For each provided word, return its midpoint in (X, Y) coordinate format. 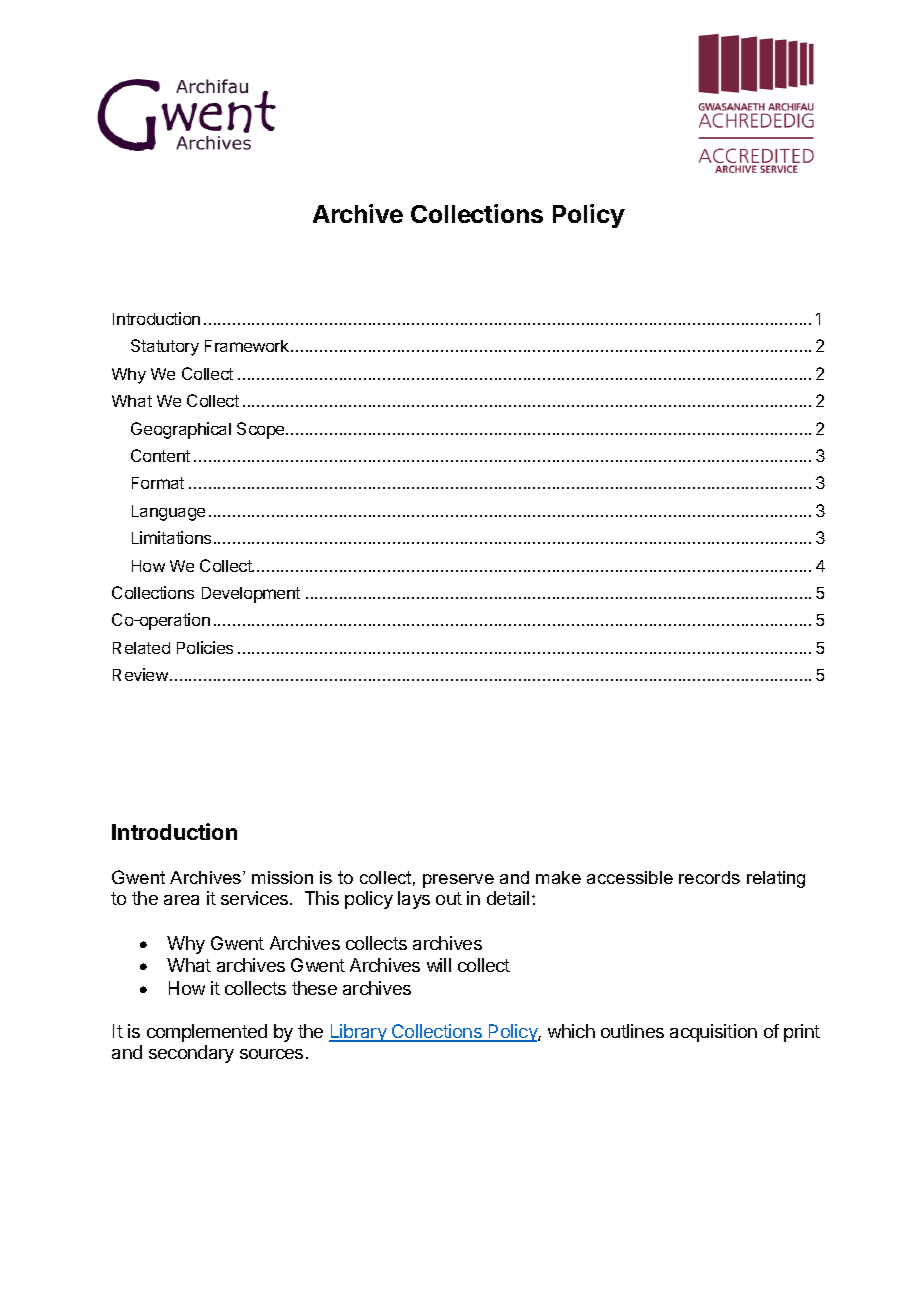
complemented (207, 1033)
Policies (205, 647)
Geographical (181, 430)
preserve (458, 881)
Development (251, 595)
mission (282, 877)
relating (776, 879)
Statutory (165, 347)
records (709, 877)
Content (160, 455)
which (571, 1031)
